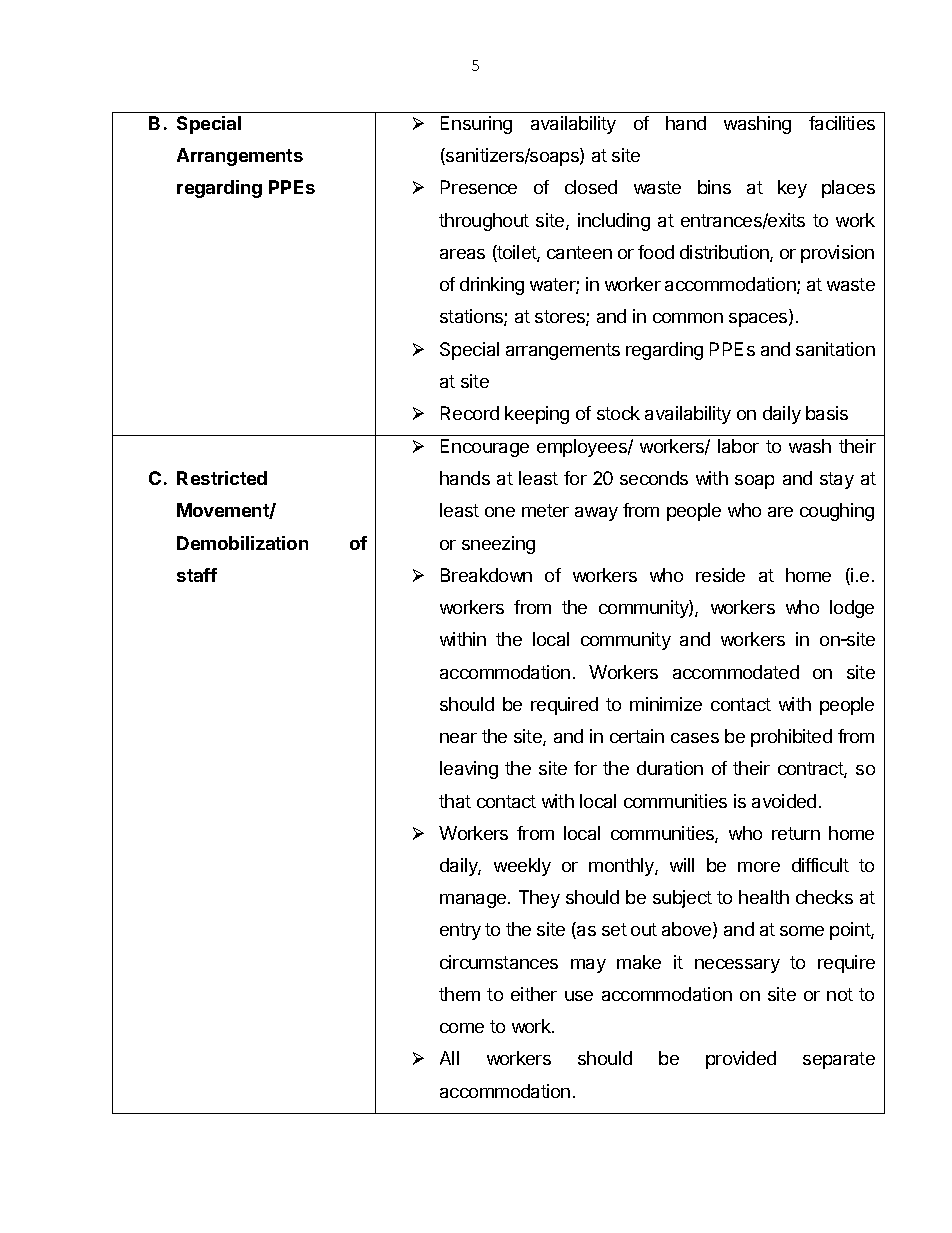 This page has height=1233, width=952. I want to click on either, so click(534, 994).
